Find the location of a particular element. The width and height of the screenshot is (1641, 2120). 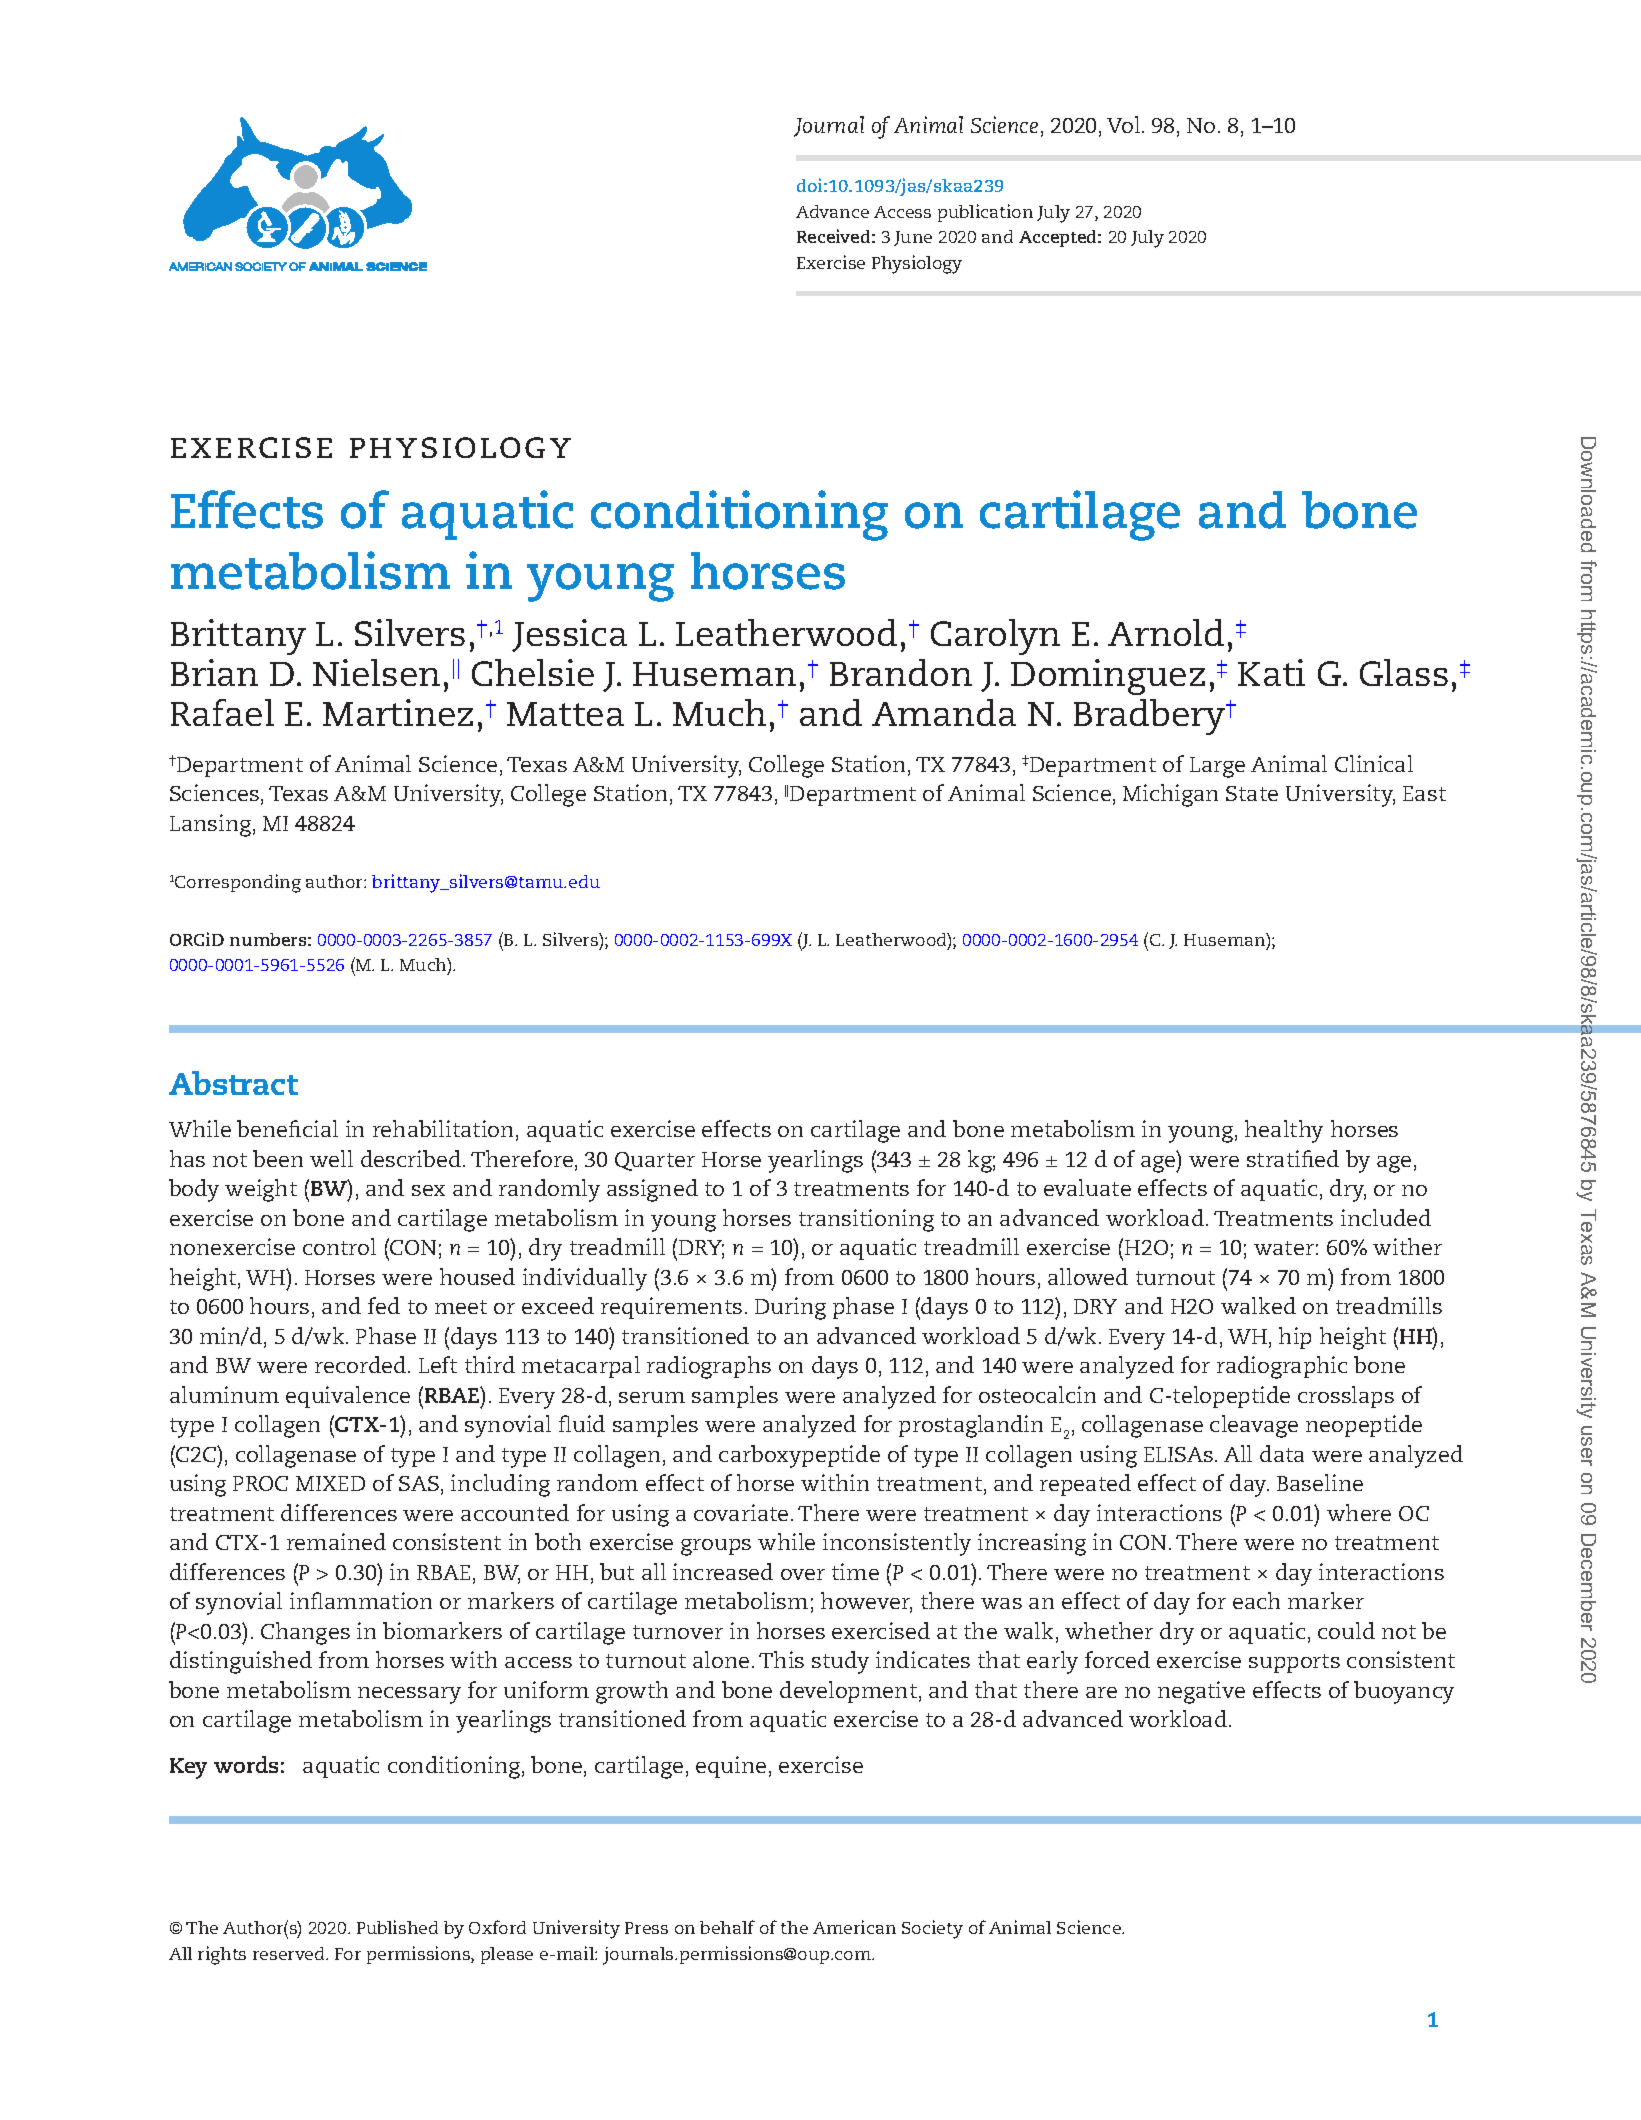

Kati is located at coordinates (1271, 672).
